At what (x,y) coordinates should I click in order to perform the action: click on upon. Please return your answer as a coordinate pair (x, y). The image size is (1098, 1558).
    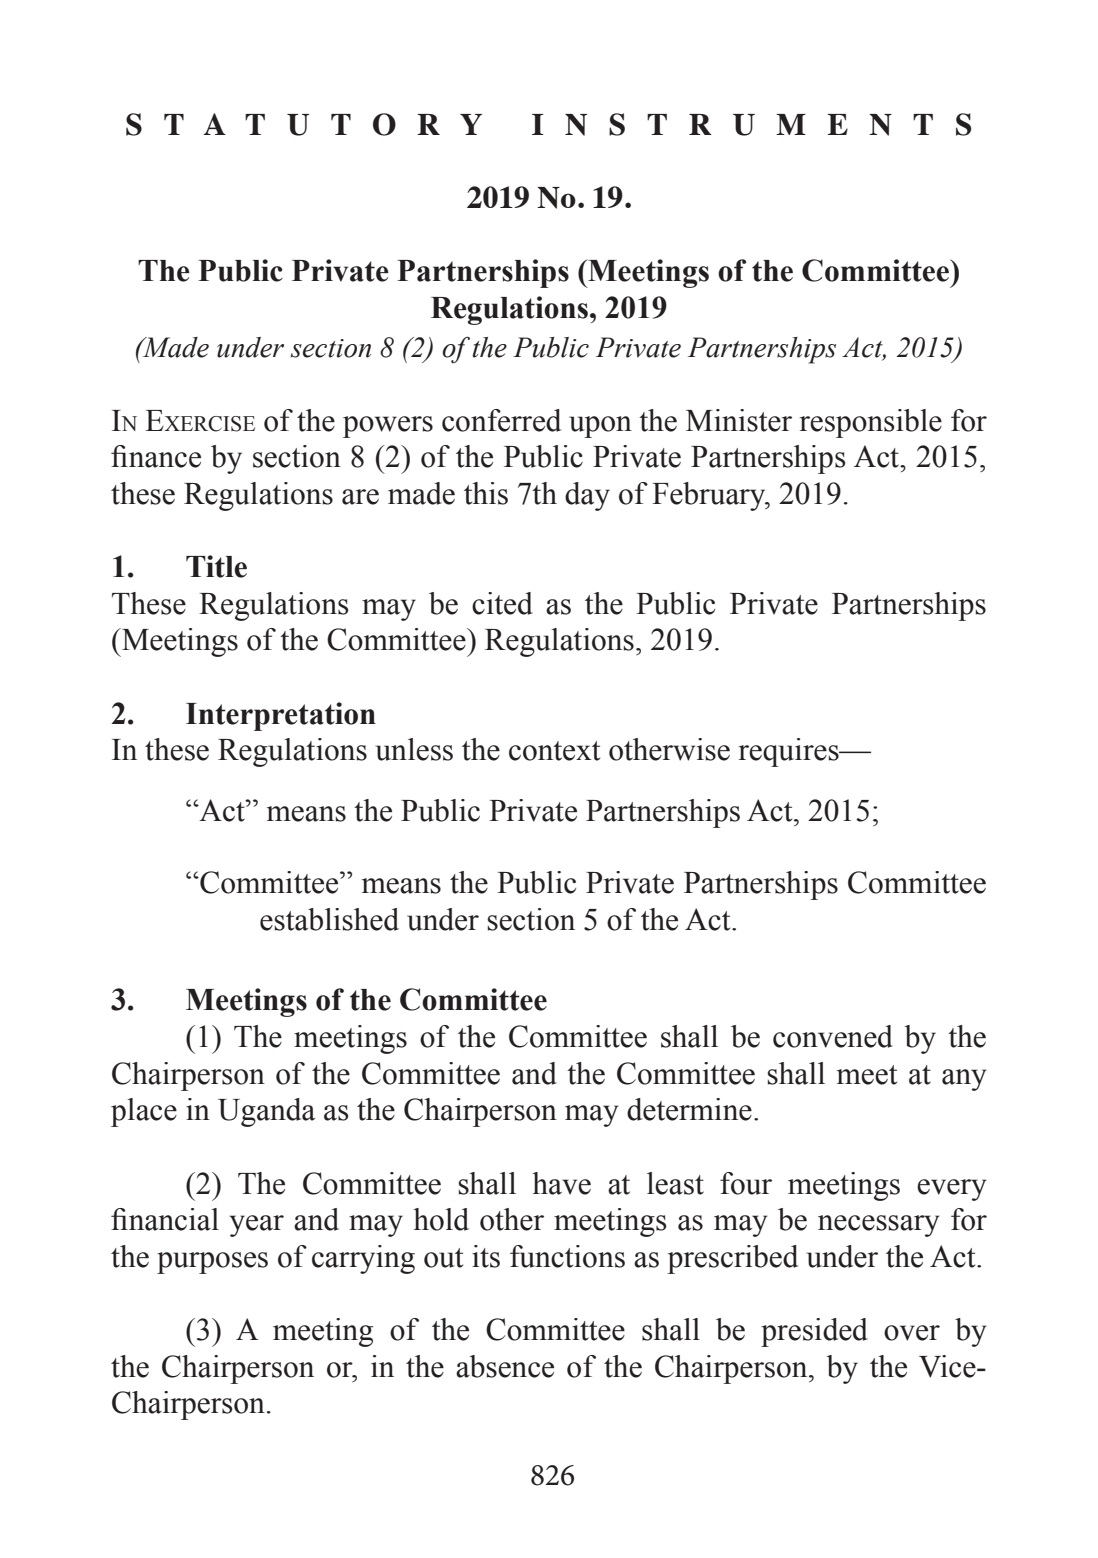
    Looking at the image, I should click on (600, 427).
